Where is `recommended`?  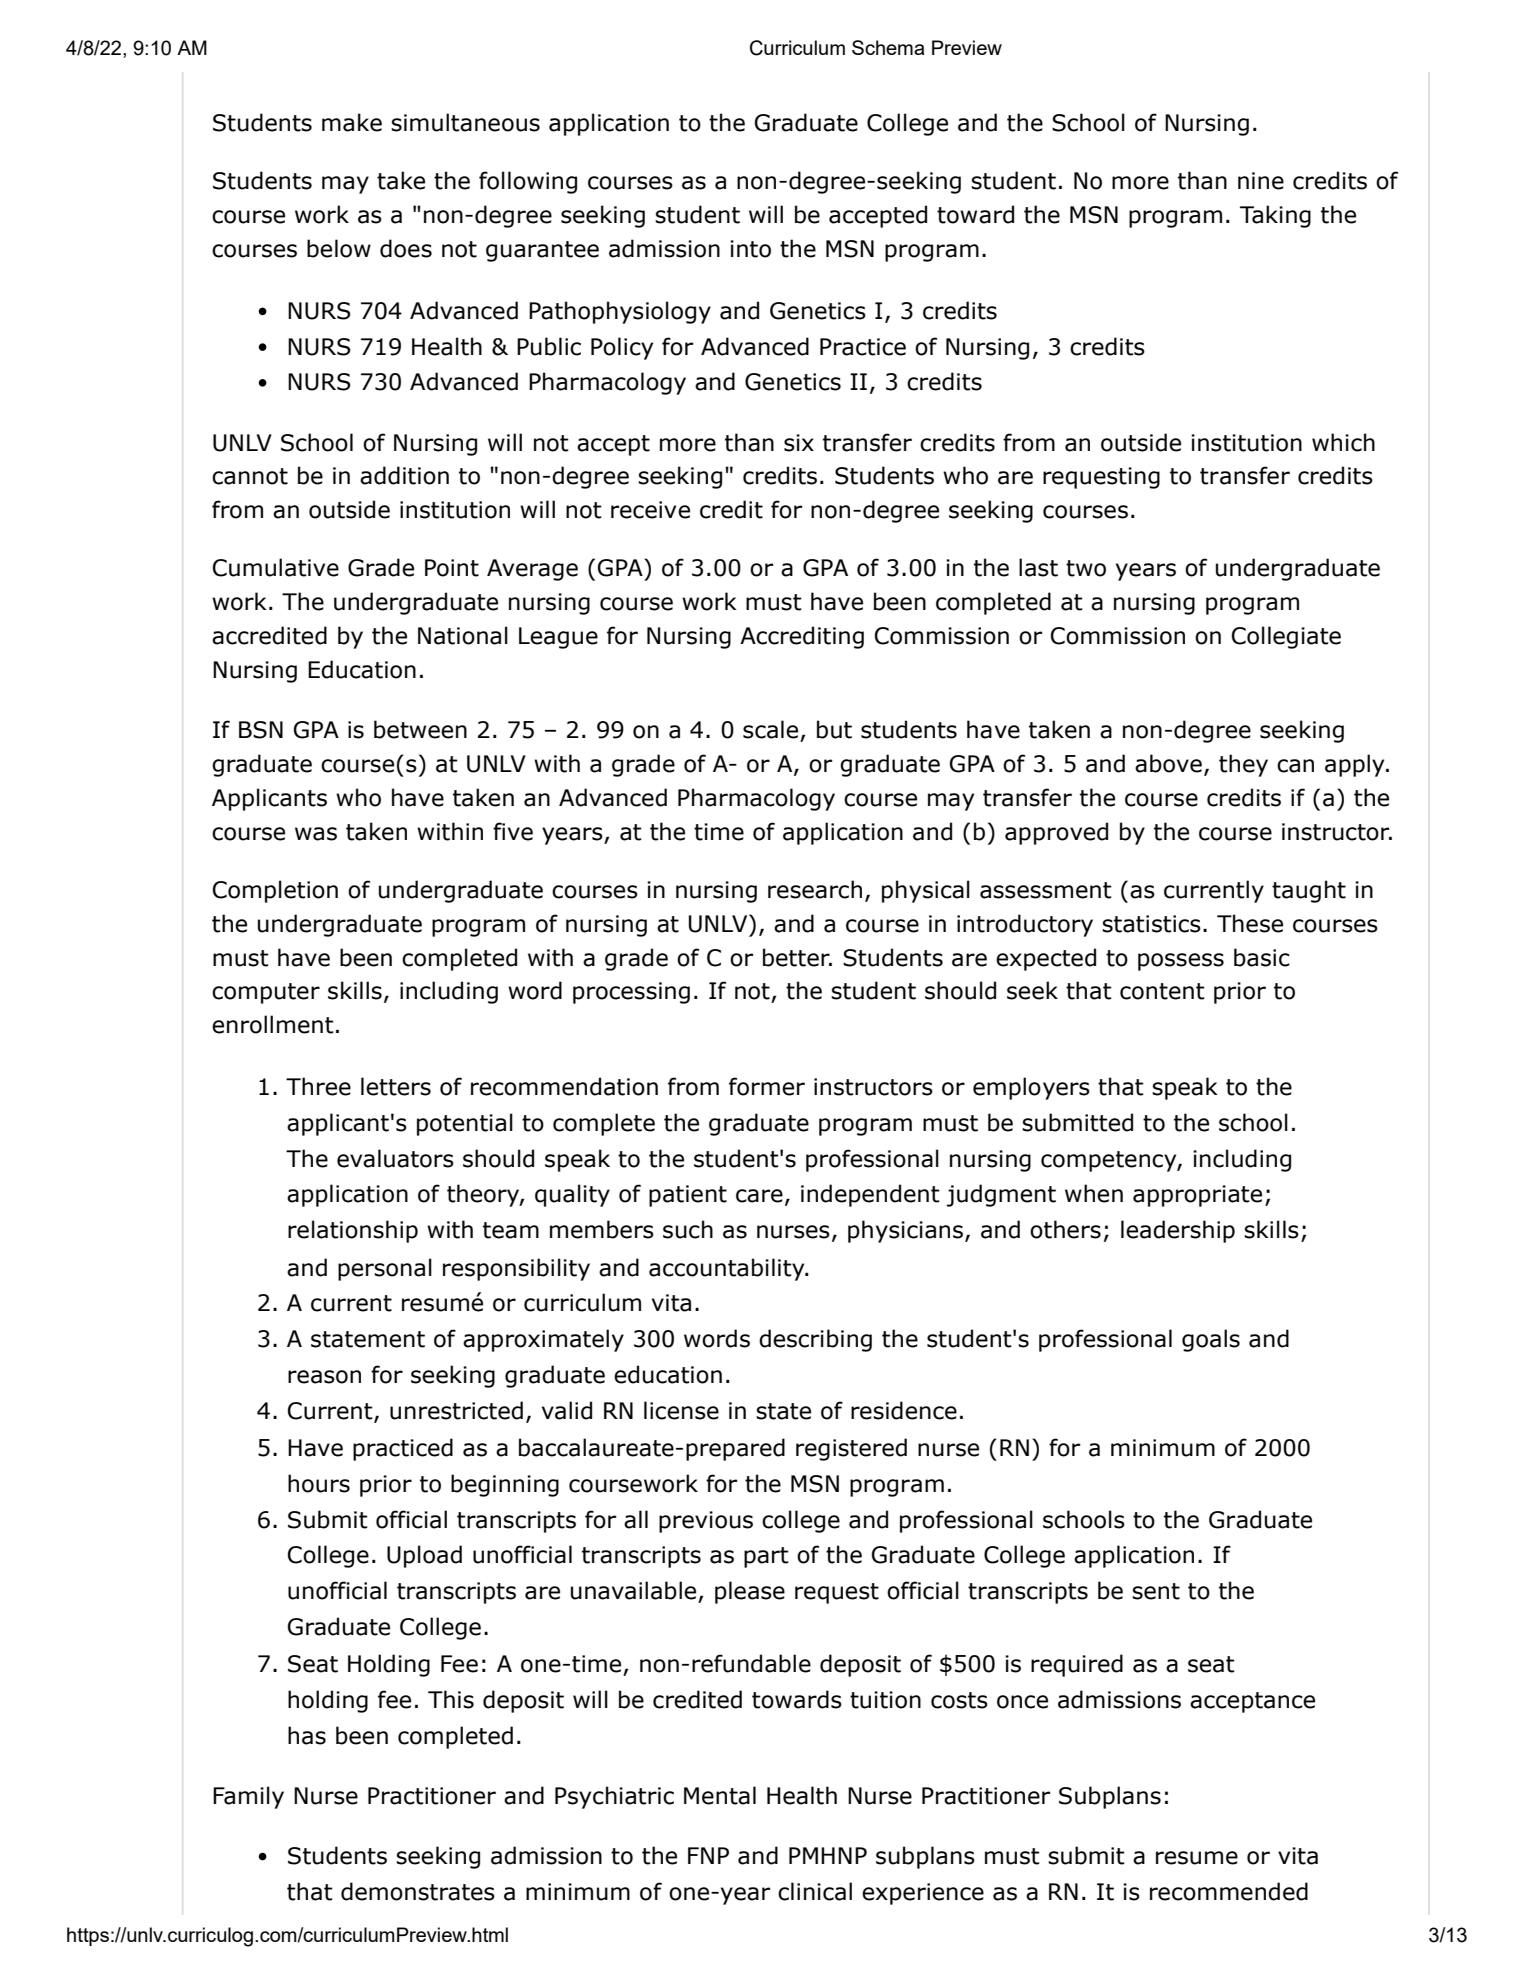 recommended is located at coordinates (1229, 1891).
